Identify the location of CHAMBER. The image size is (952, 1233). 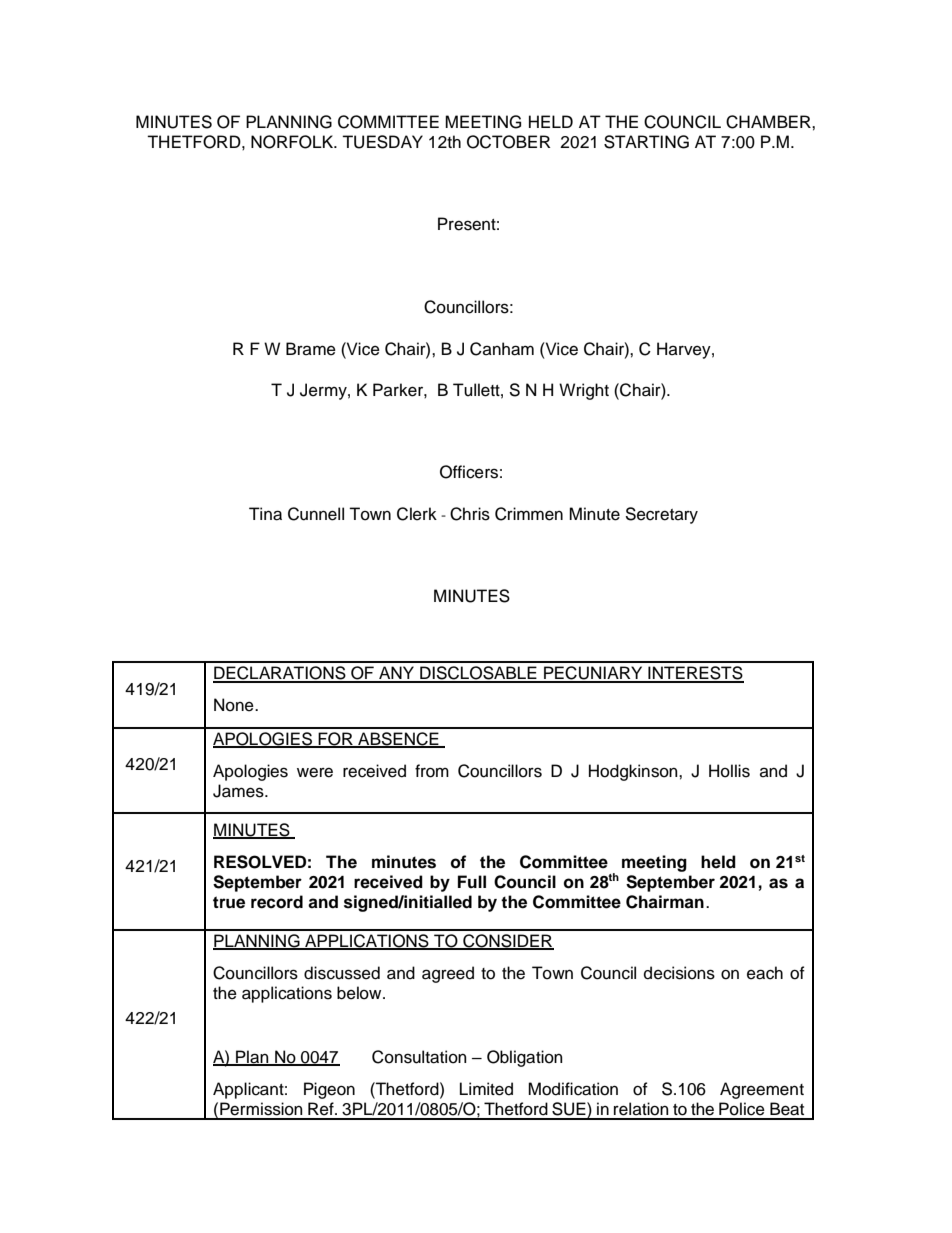
(769, 122).
